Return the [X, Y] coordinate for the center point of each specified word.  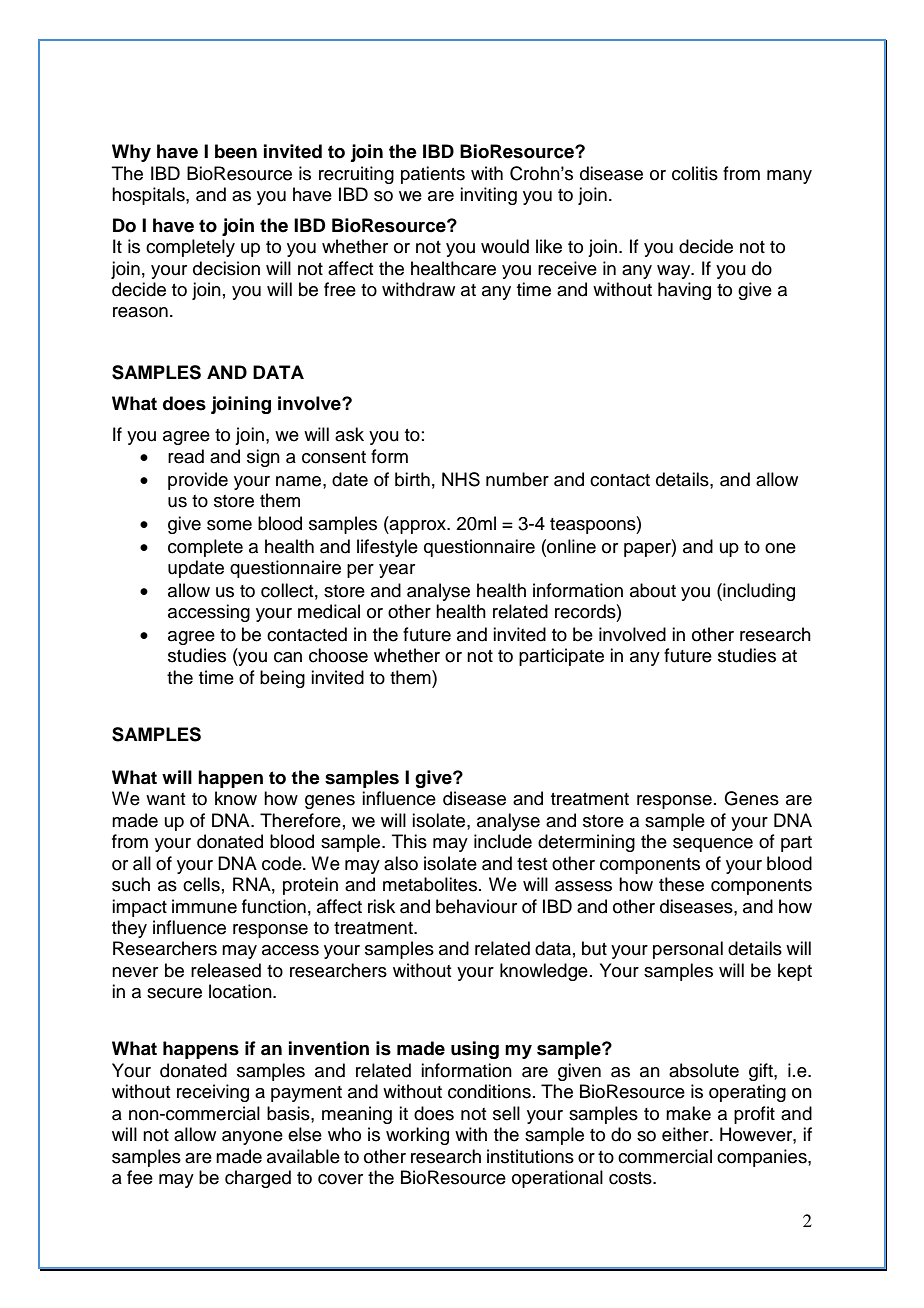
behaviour [476, 906]
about [653, 590]
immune [204, 906]
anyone [252, 1138]
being [282, 679]
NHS [461, 479]
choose [338, 655]
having [684, 291]
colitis [695, 173]
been [236, 151]
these [681, 884]
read [186, 456]
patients [433, 175]
